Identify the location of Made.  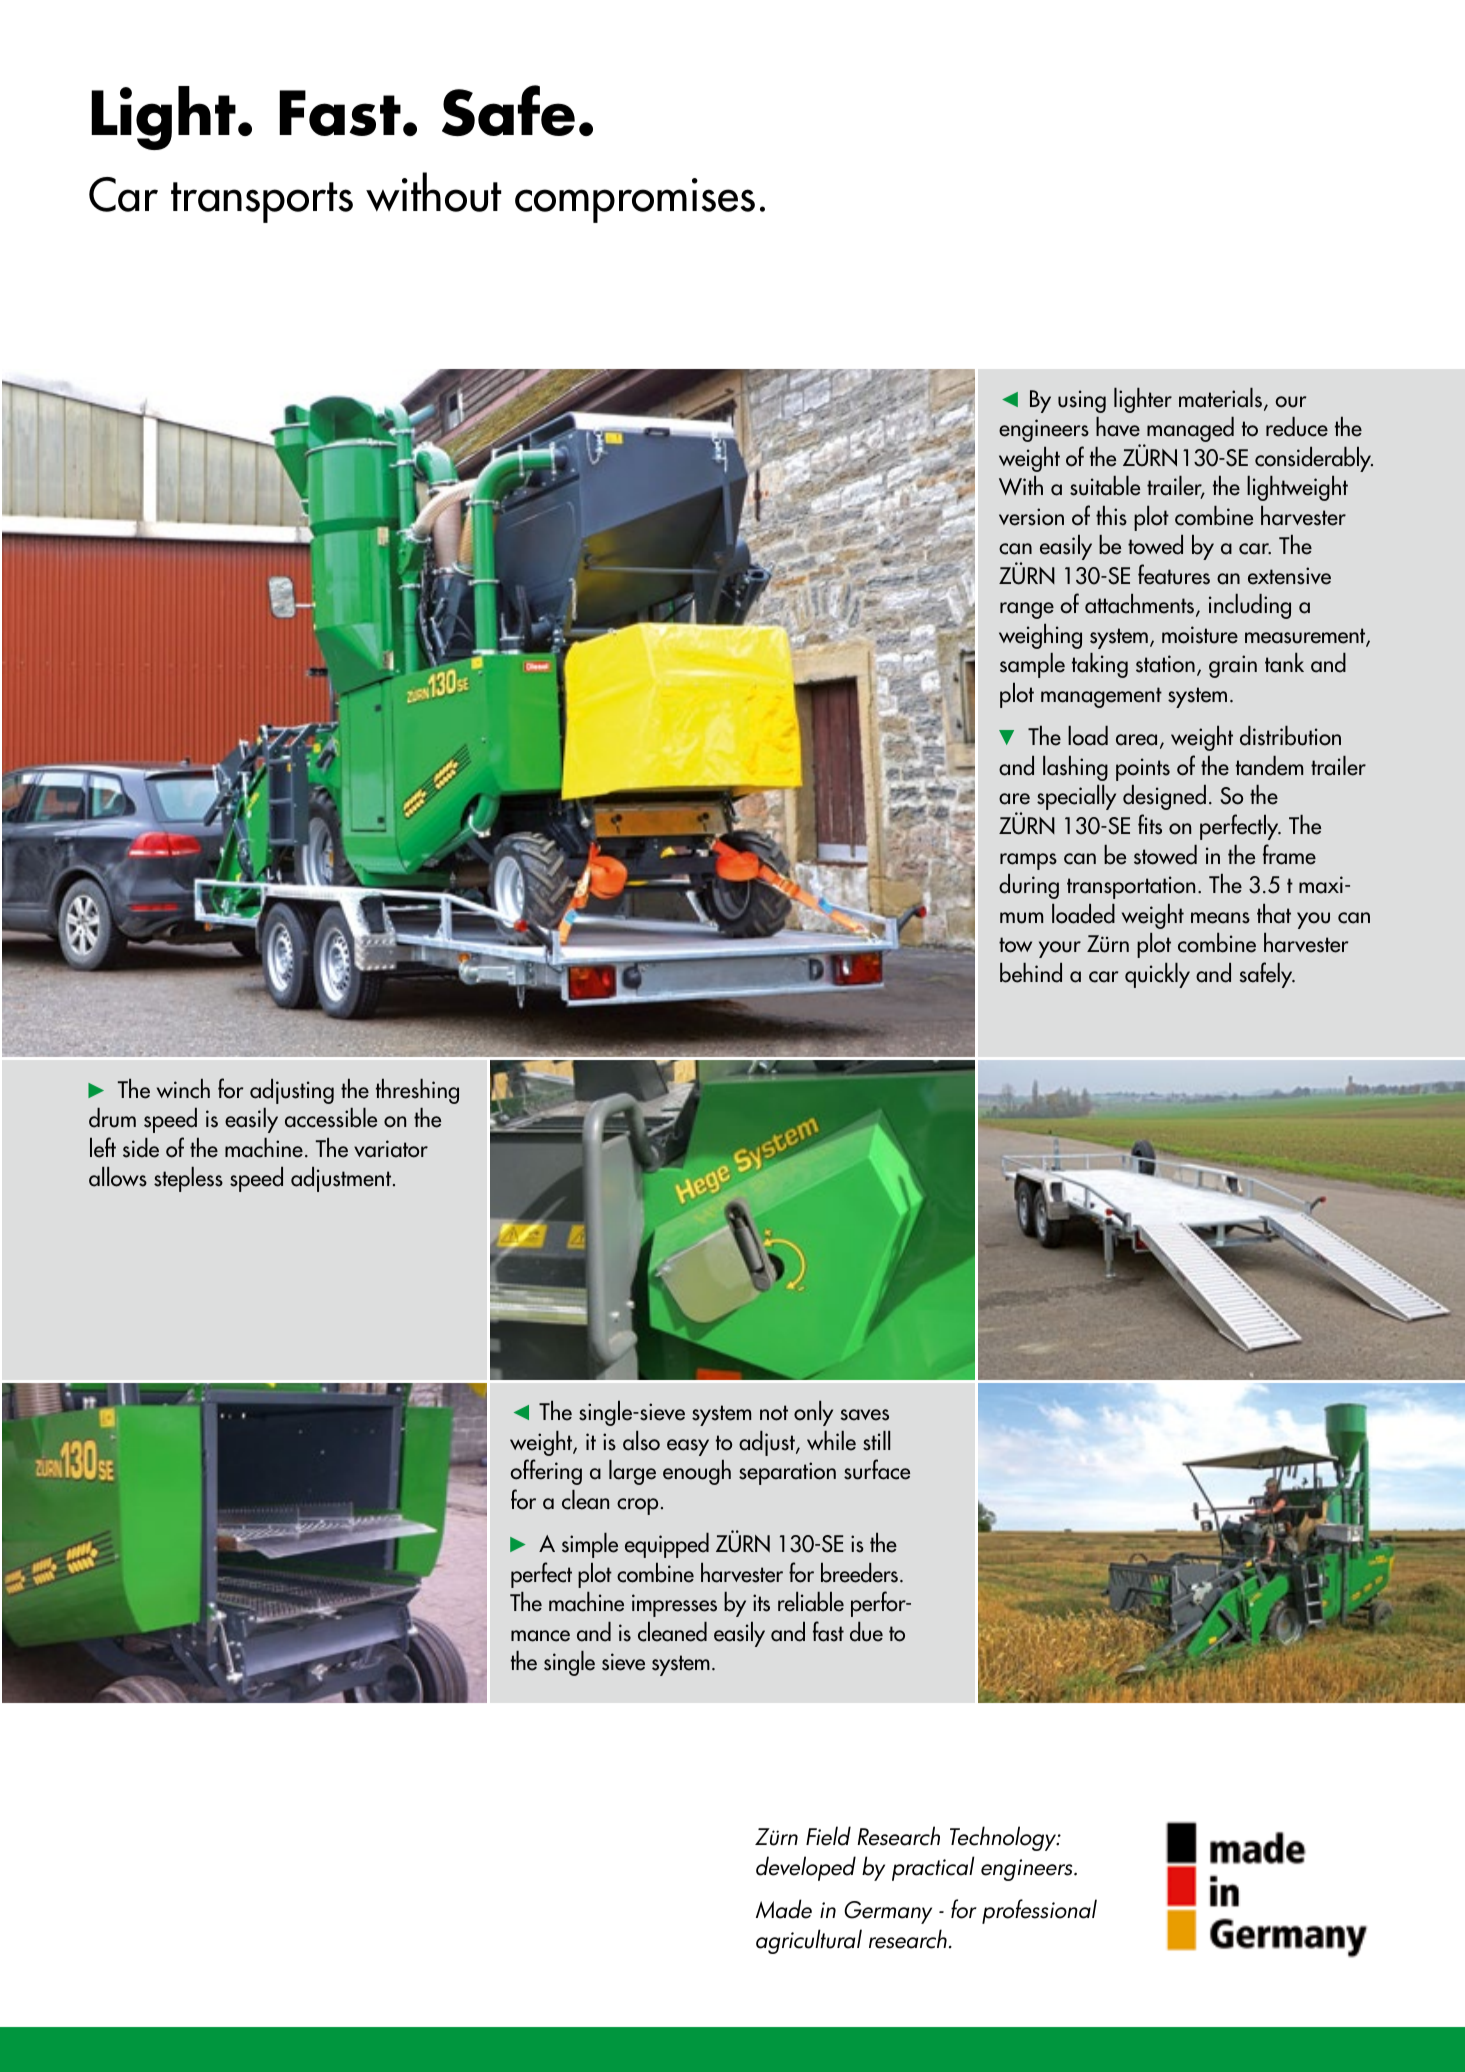
(784, 1909).
